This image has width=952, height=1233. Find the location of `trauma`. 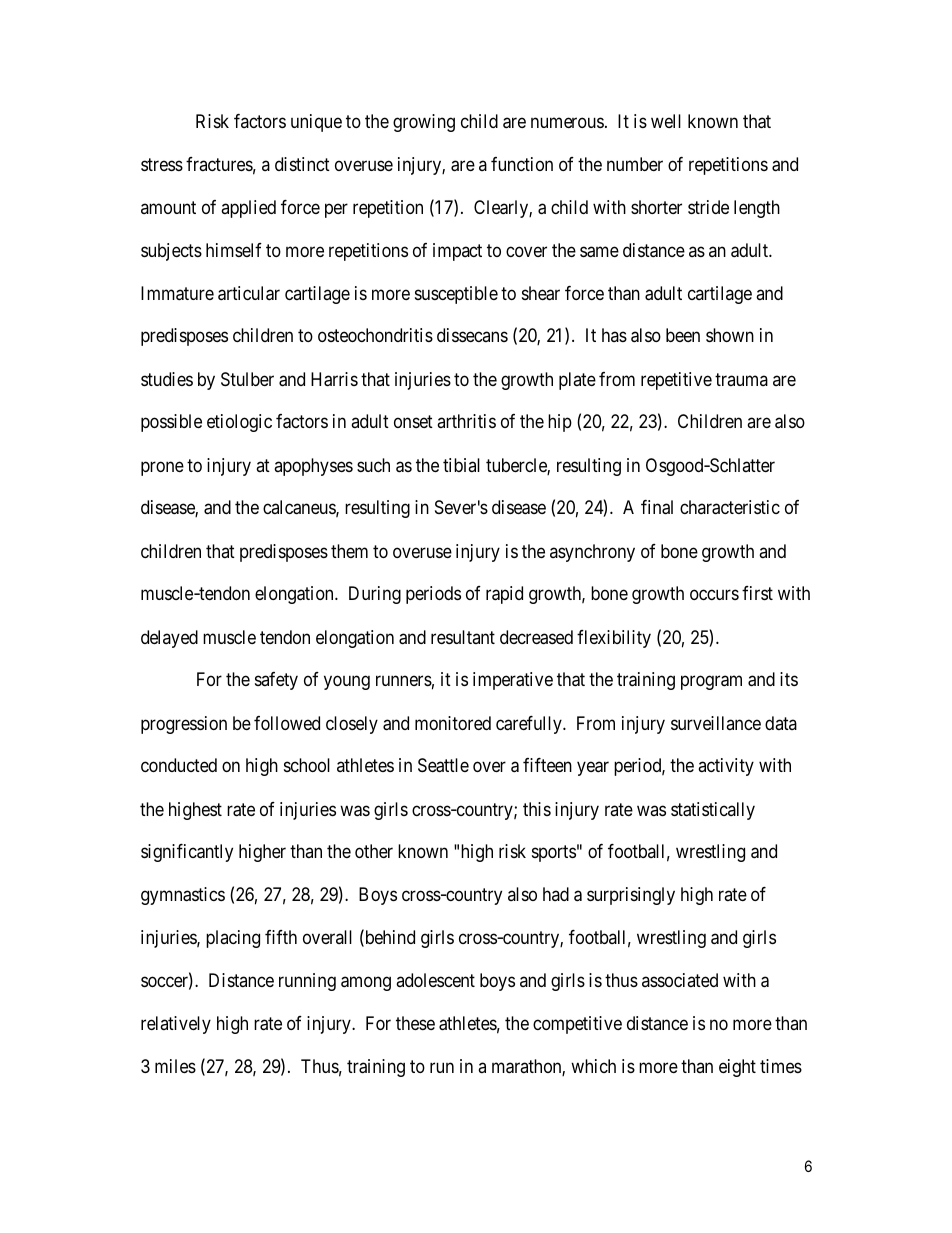

trauma is located at coordinates (741, 379).
